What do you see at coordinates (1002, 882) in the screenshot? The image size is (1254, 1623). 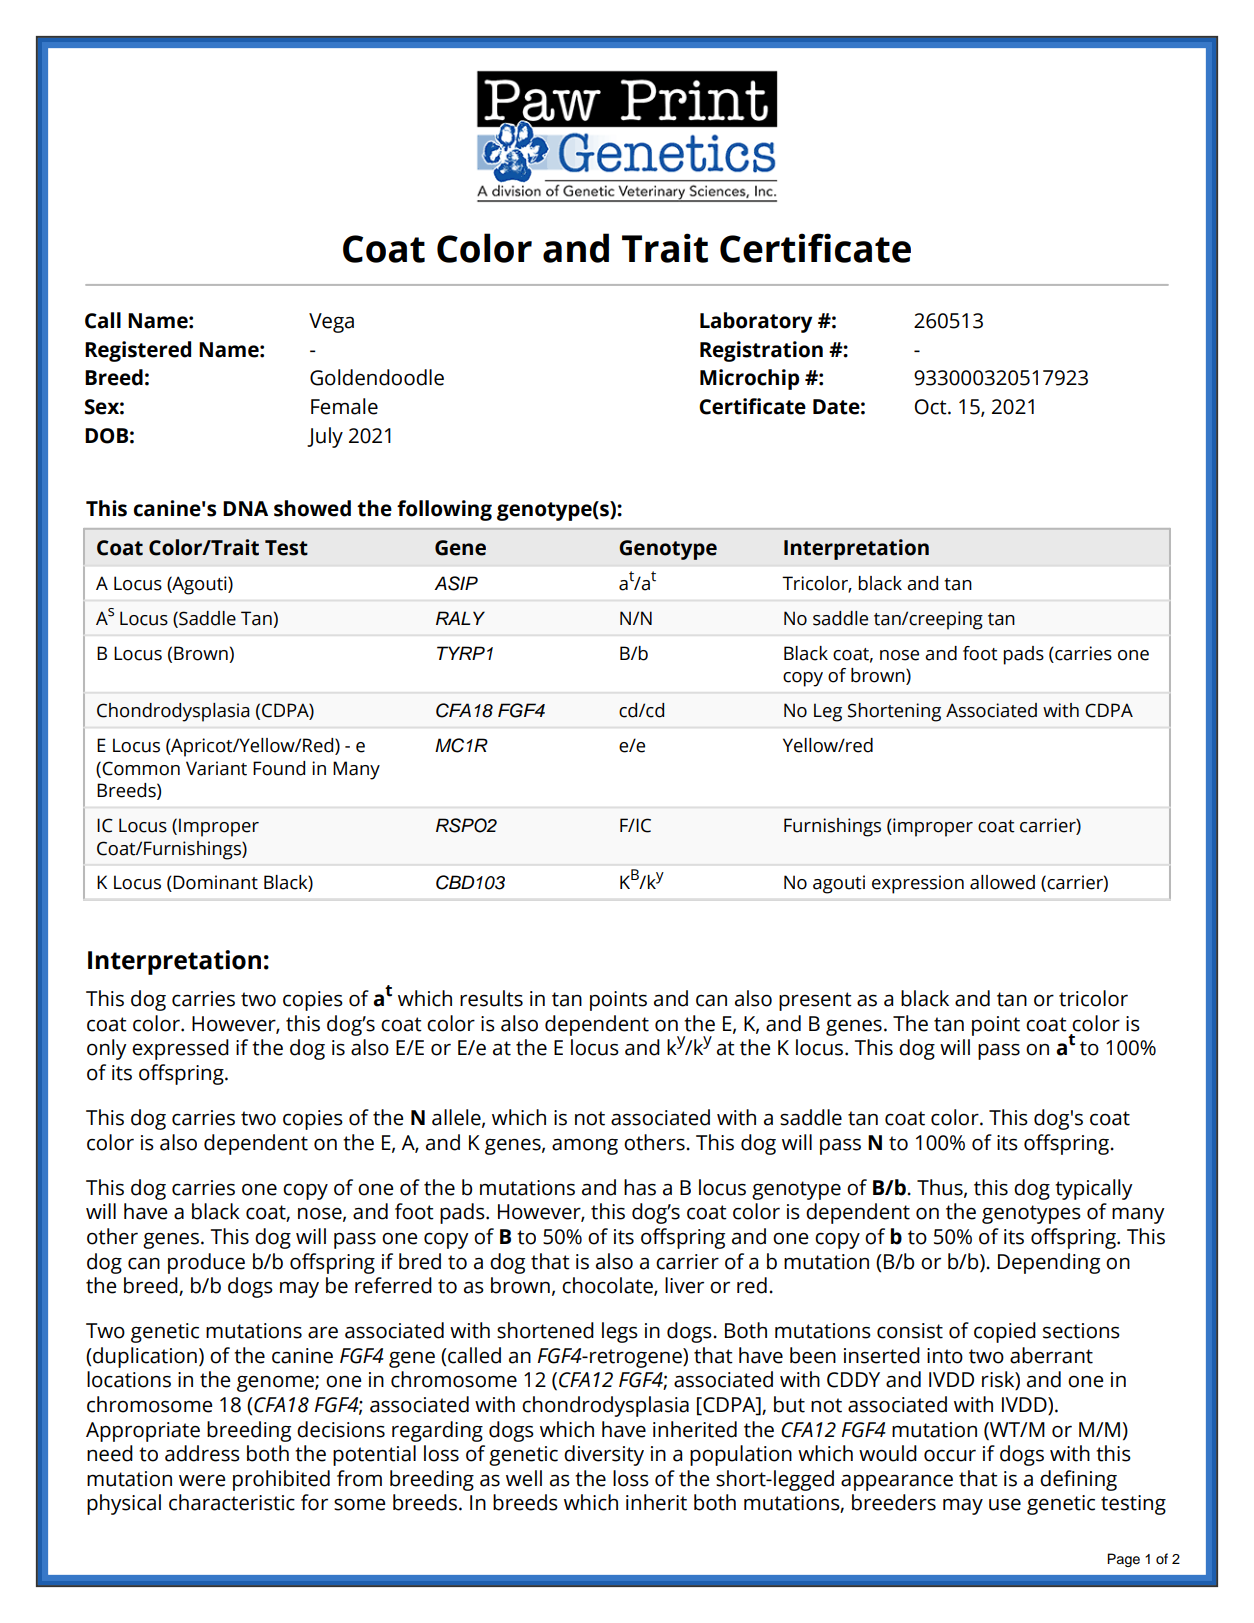 I see `allowed` at bounding box center [1002, 882].
